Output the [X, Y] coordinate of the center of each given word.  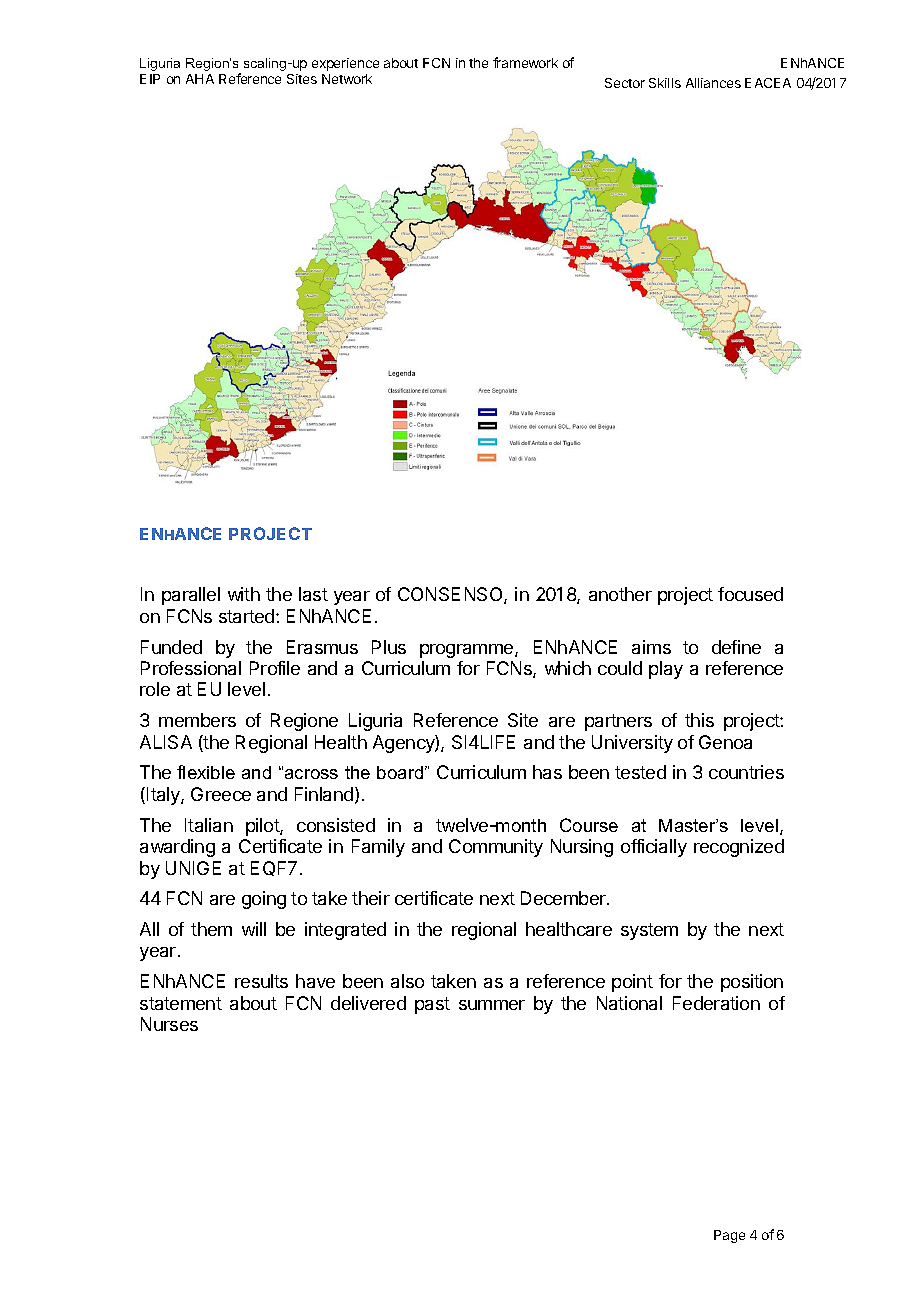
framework [525, 62]
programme [468, 651]
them [211, 929]
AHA [200, 79]
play [666, 670]
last [313, 594]
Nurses [169, 1024]
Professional [191, 668]
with [244, 594]
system [649, 931]
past [432, 1005]
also [407, 981]
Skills [665, 83]
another [620, 594]
